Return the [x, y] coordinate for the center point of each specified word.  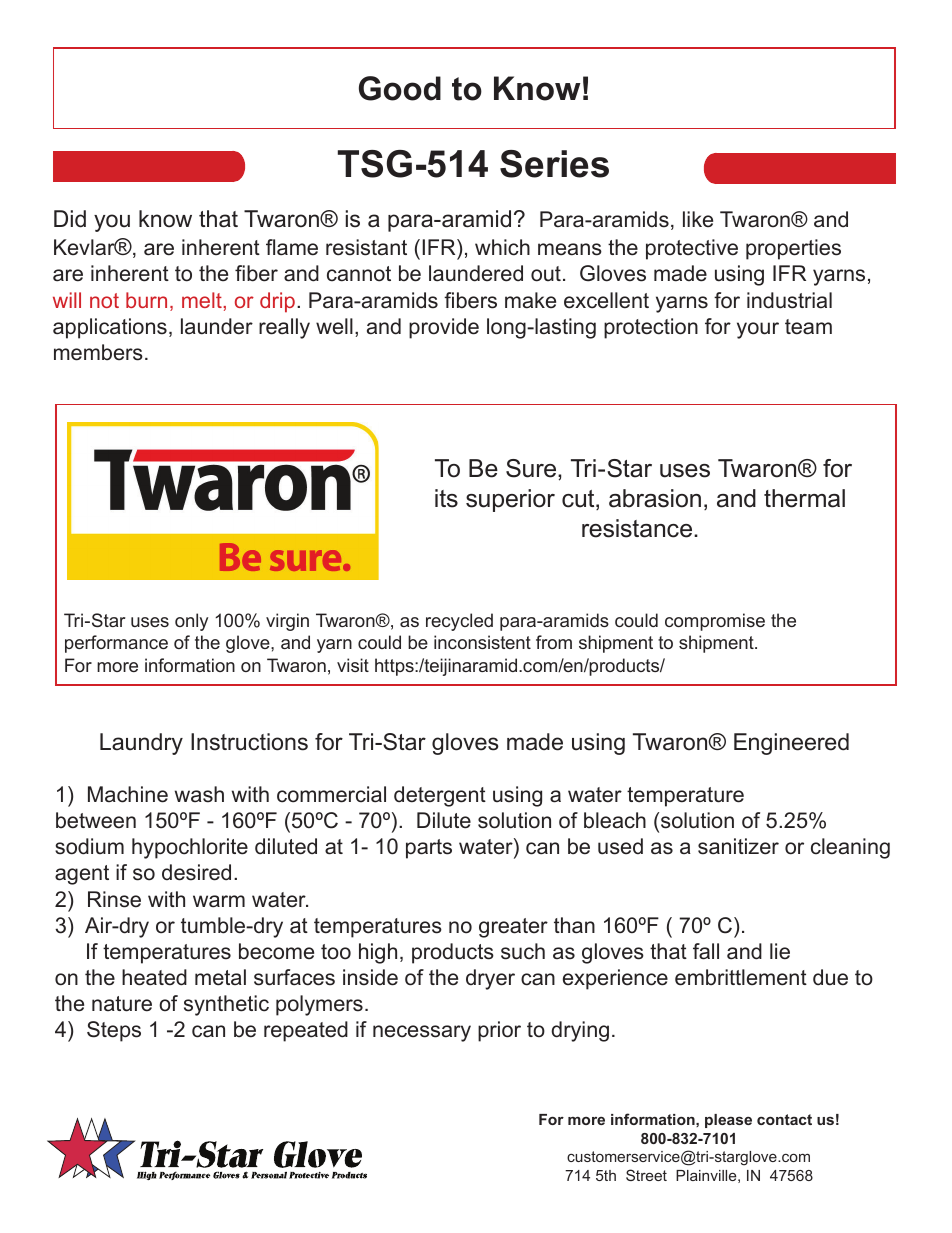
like [698, 219]
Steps [114, 1031]
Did [70, 219]
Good [400, 88]
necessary [422, 1033]
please [728, 1121]
